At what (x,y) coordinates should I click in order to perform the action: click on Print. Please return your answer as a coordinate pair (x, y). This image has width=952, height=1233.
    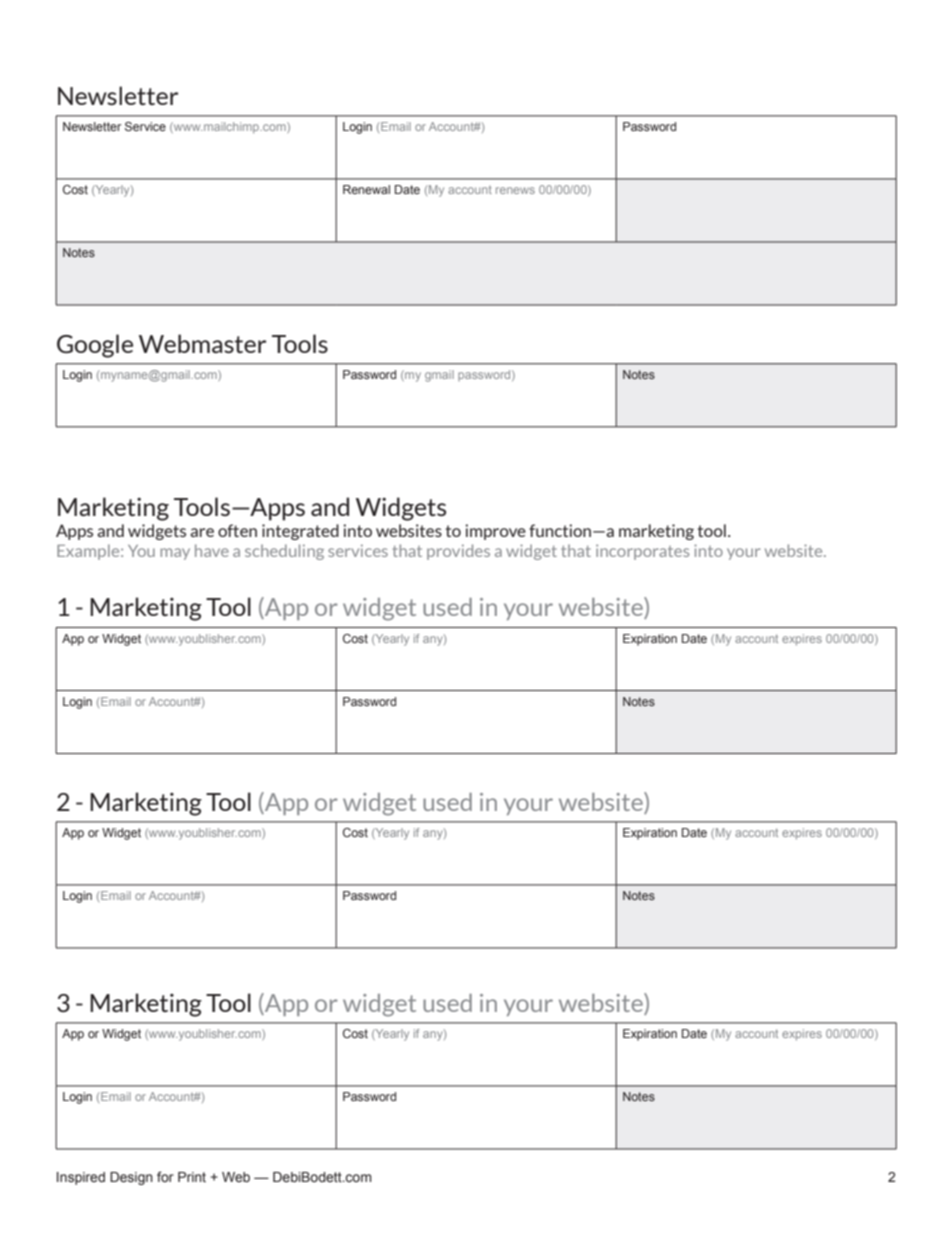
    Looking at the image, I should click on (192, 1177).
